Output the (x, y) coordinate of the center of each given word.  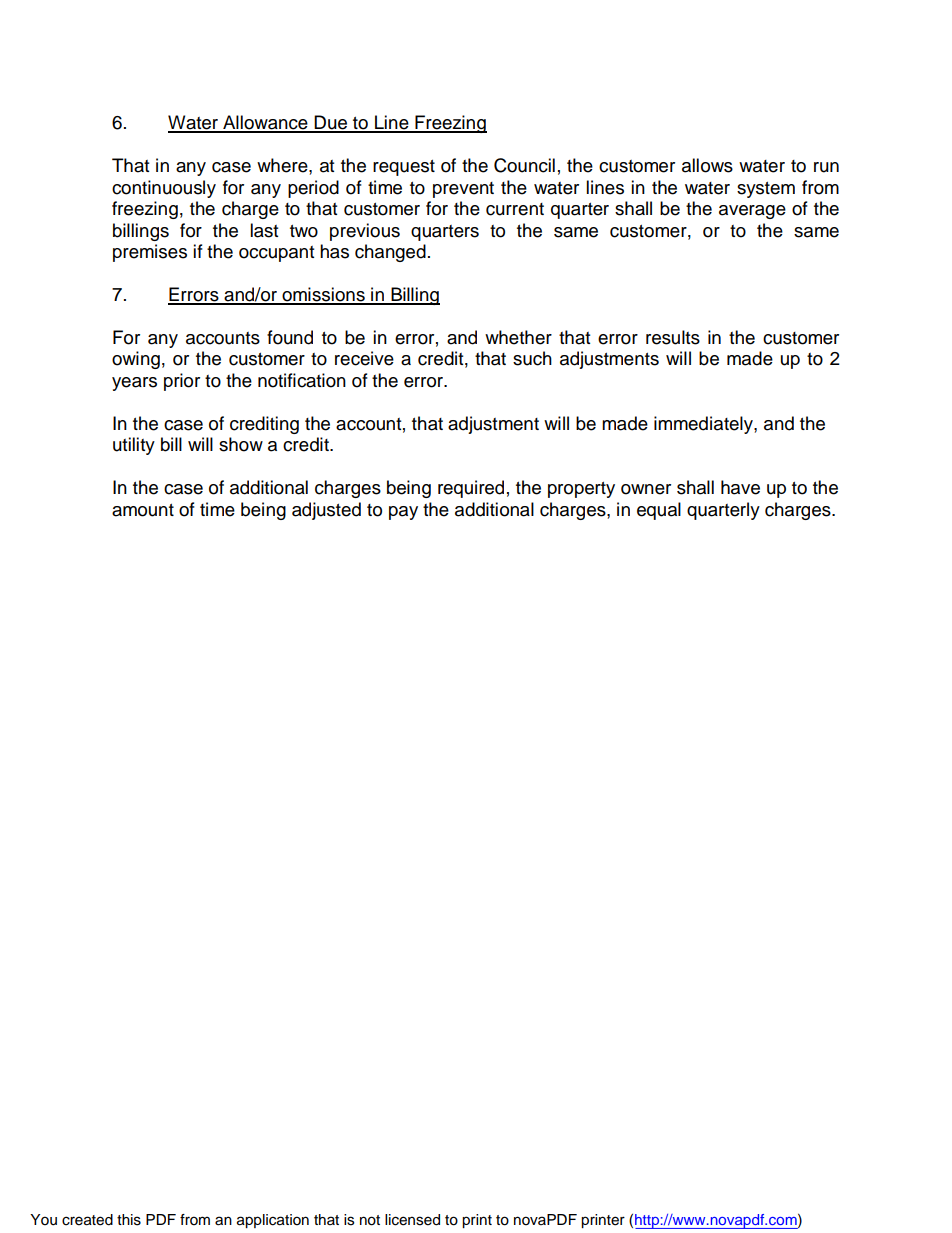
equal (659, 511)
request (404, 168)
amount (143, 510)
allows (707, 165)
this (129, 1220)
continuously (164, 189)
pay (403, 513)
